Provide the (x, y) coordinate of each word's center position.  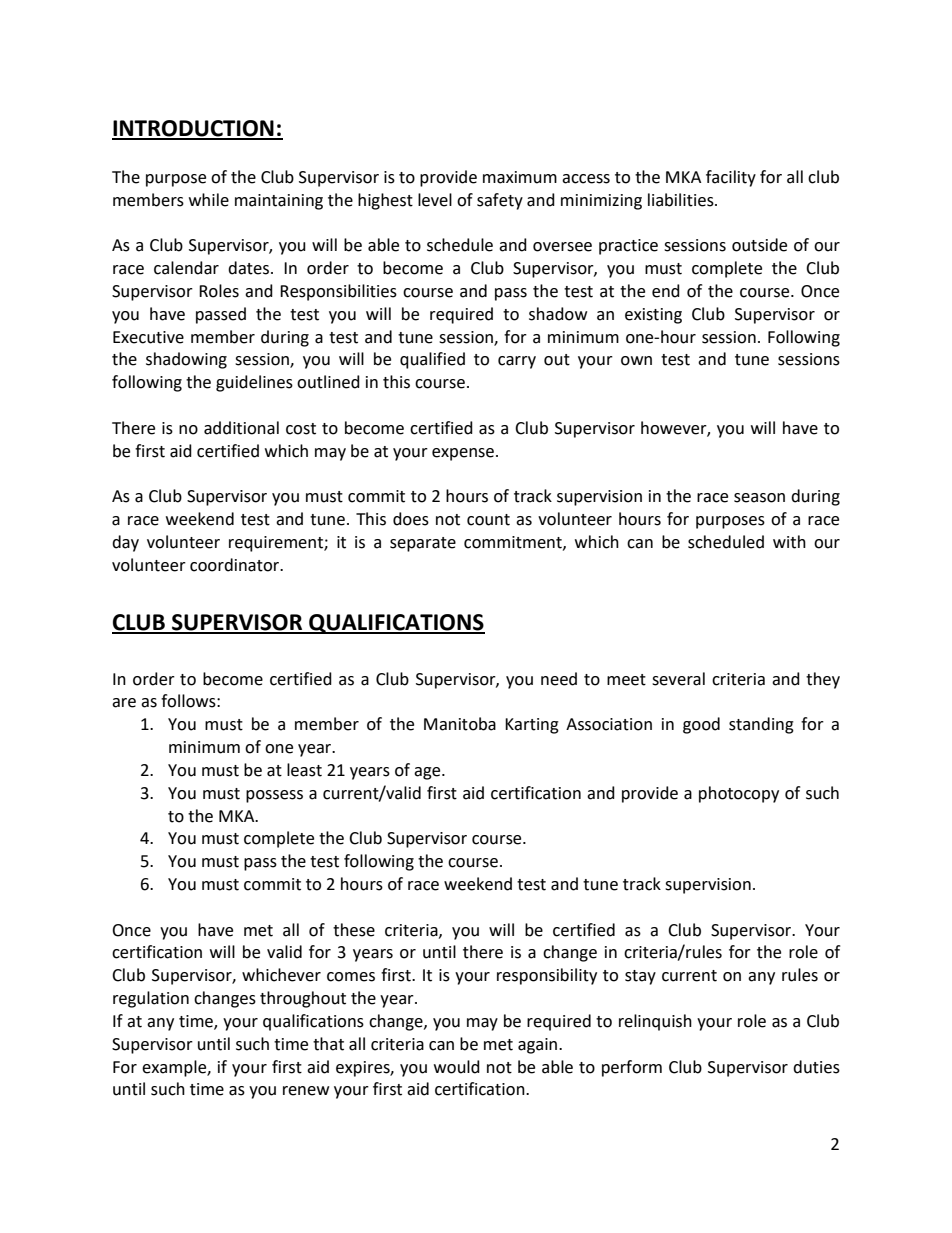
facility (731, 178)
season (759, 498)
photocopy (739, 794)
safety (500, 201)
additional (241, 428)
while (209, 200)
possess (274, 796)
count (488, 520)
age (428, 773)
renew (306, 1091)
